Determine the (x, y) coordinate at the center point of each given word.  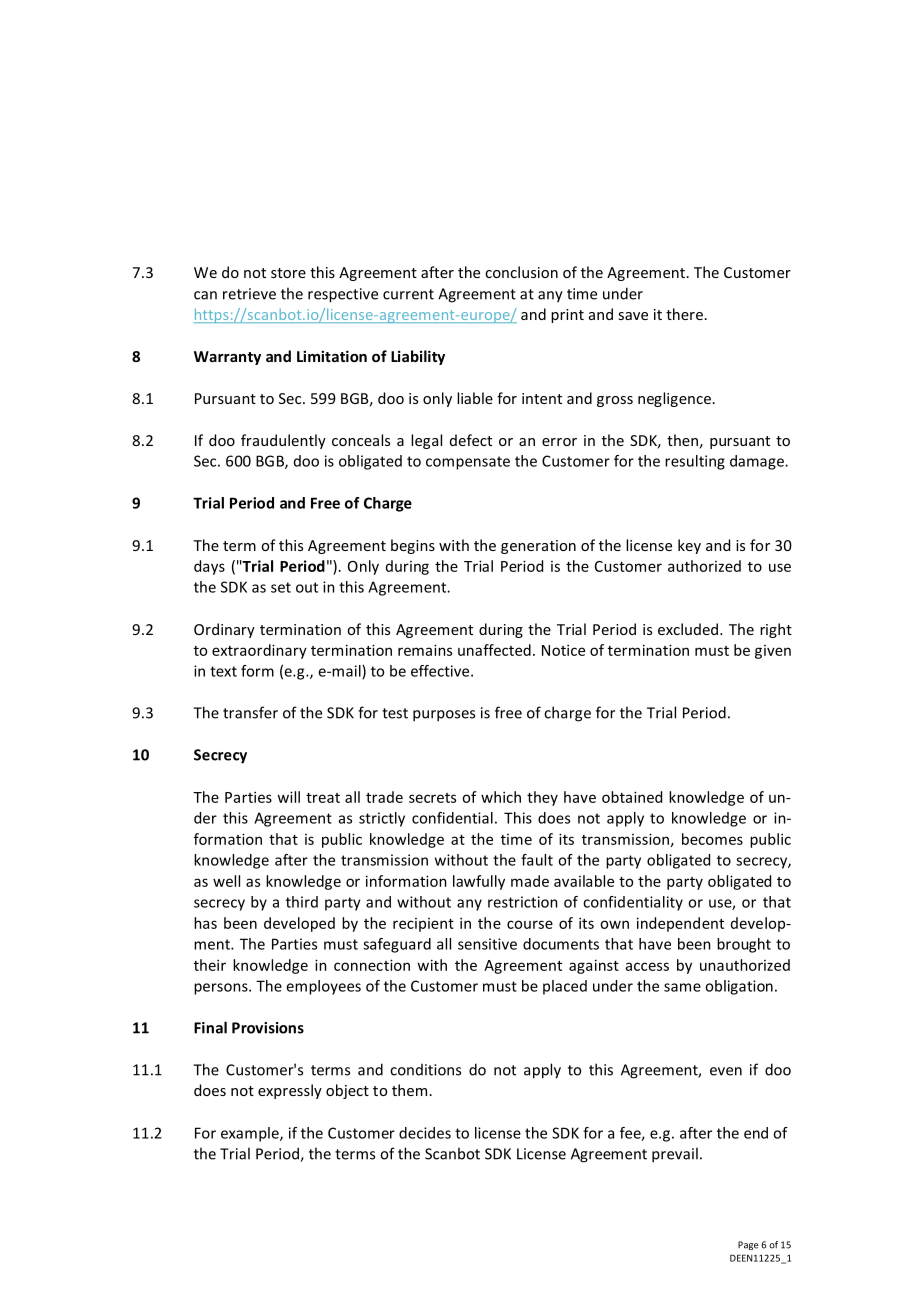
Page (748, 1245)
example (251, 1134)
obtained (632, 797)
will (288, 797)
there (684, 314)
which (501, 797)
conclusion (521, 272)
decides (425, 1133)
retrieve (249, 294)
